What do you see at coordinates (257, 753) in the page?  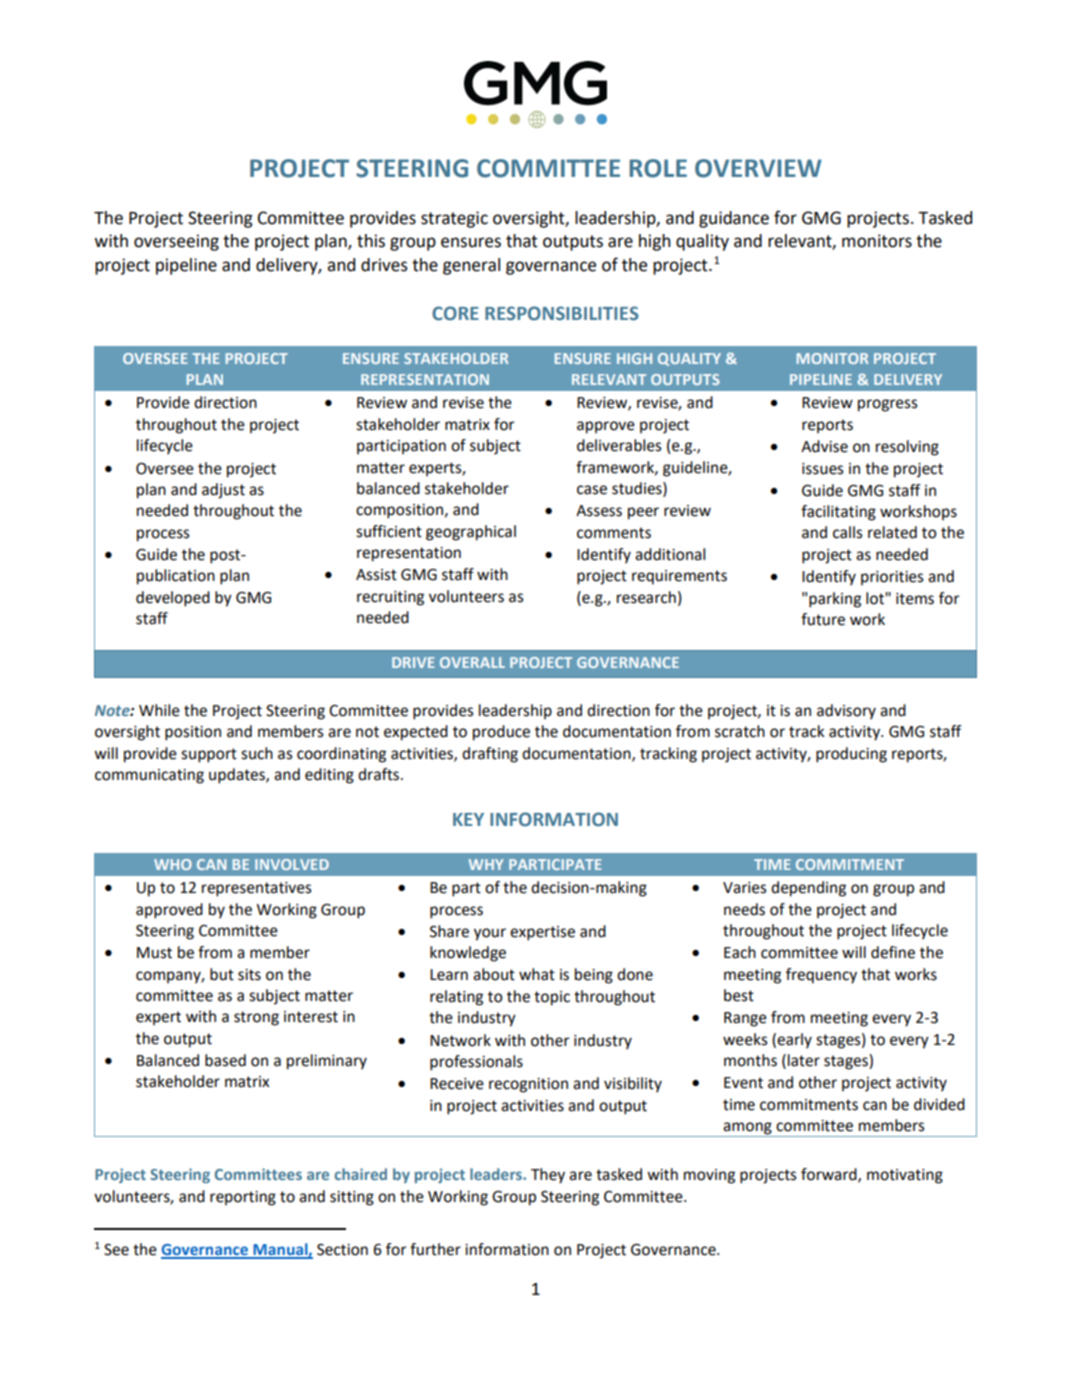 I see `such` at bounding box center [257, 753].
